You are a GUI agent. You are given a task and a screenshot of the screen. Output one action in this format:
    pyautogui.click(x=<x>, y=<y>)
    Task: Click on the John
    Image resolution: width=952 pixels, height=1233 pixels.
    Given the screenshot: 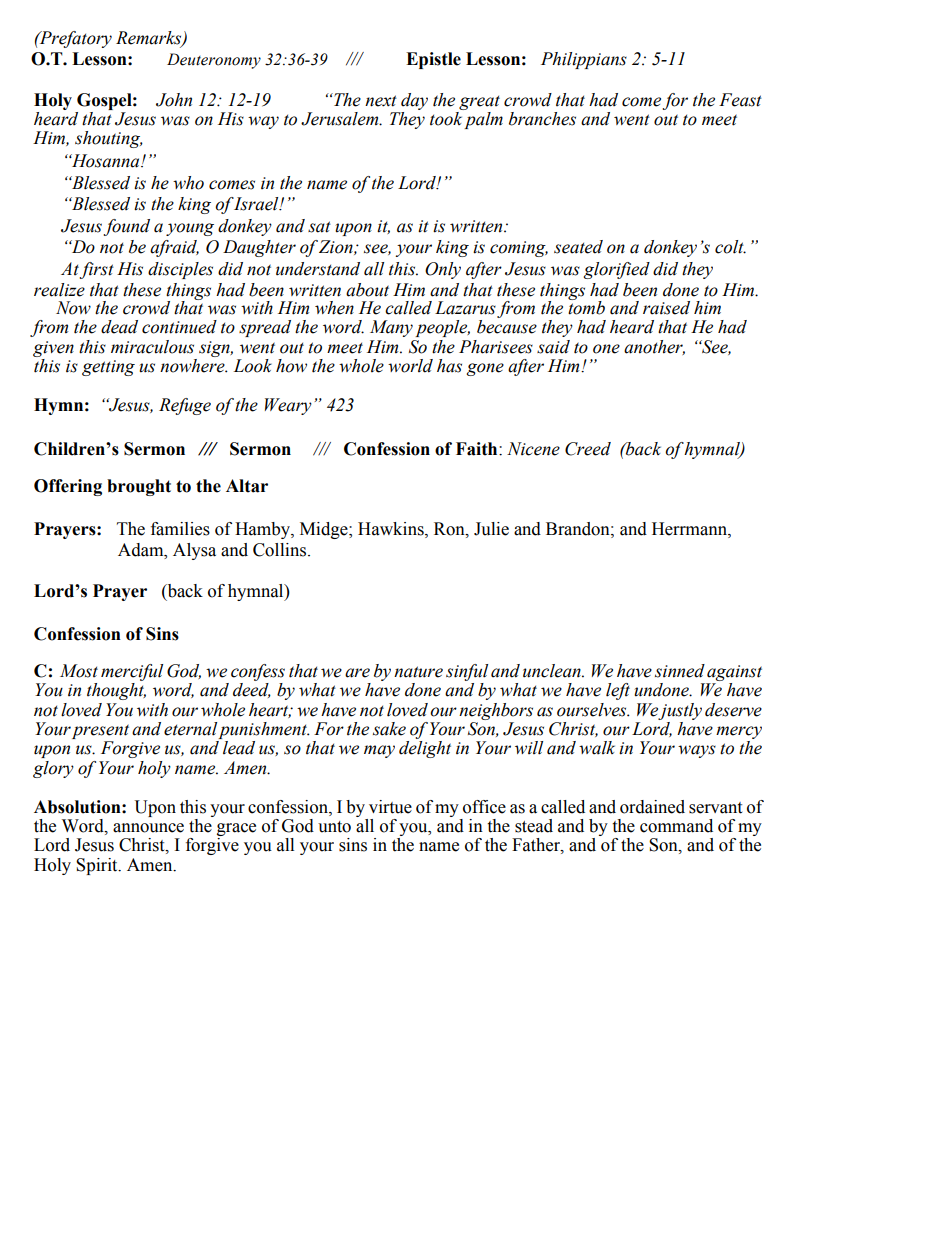 What is the action you would take?
    pyautogui.click(x=174, y=100)
